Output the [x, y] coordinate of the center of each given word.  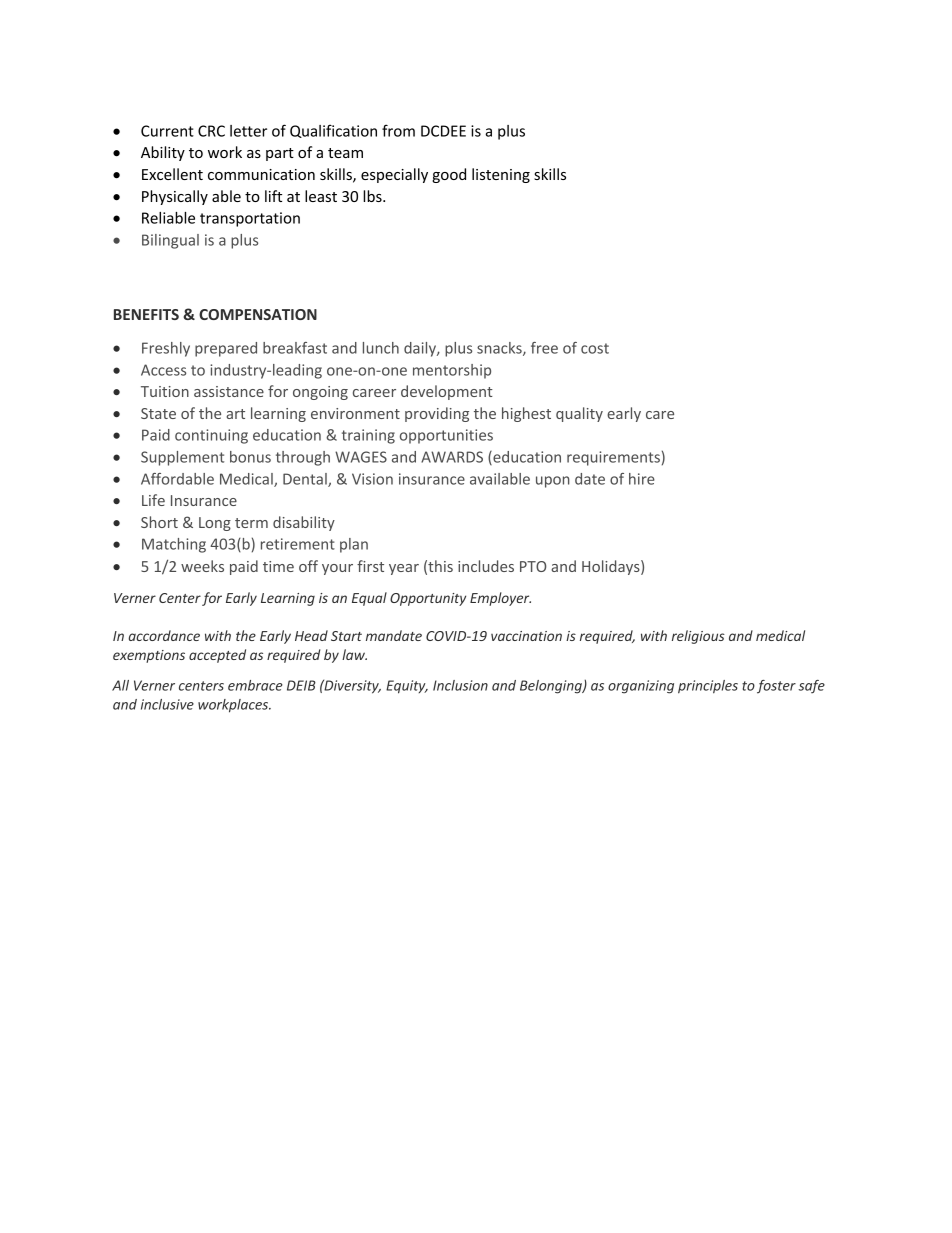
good [449, 175]
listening [501, 175]
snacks [500, 349]
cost [595, 348]
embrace [255, 685]
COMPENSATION [258, 314]
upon [553, 482]
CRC [211, 131]
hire [642, 479]
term [251, 523]
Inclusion [460, 685]
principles [708, 687]
